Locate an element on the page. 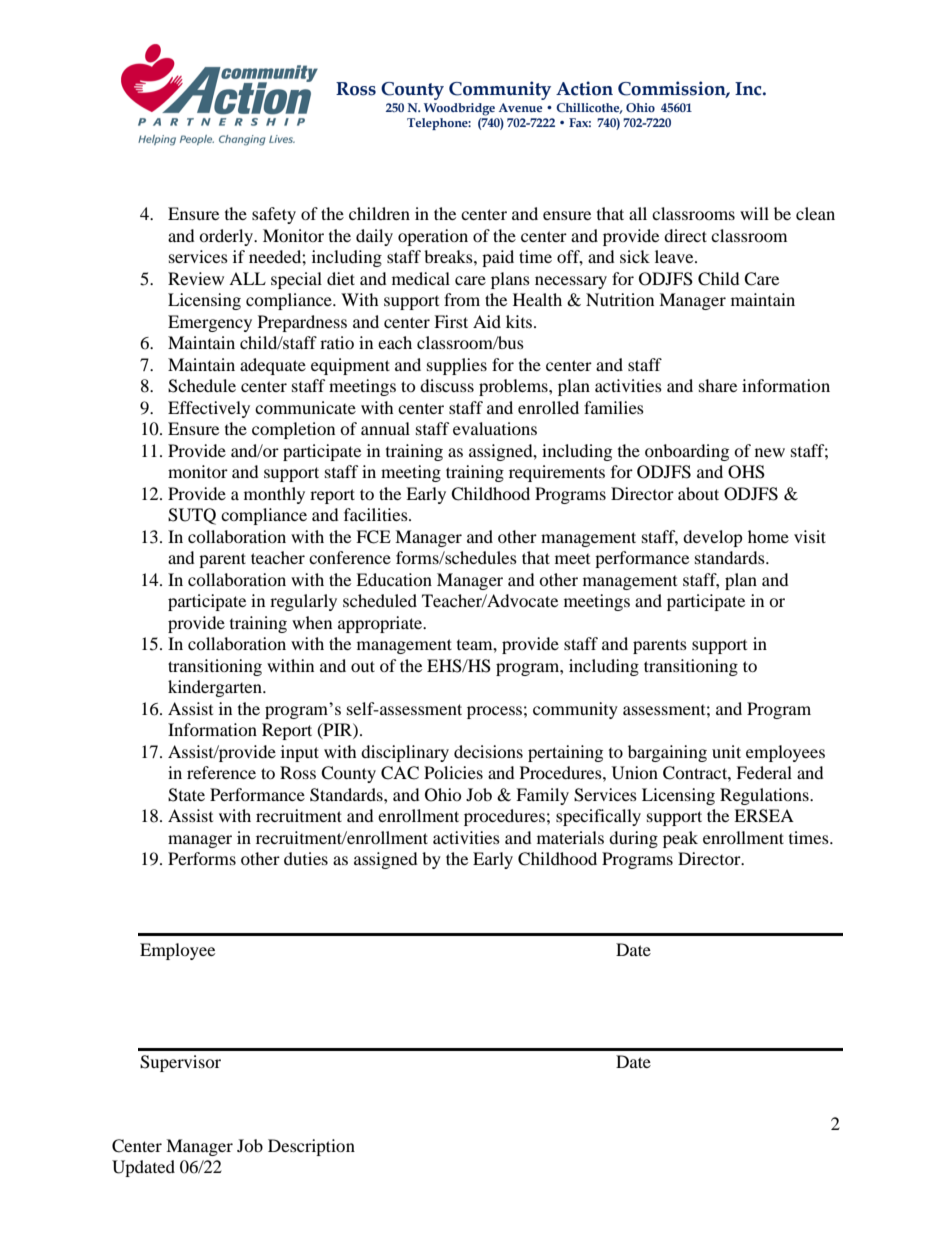  develop is located at coordinates (713, 538).
